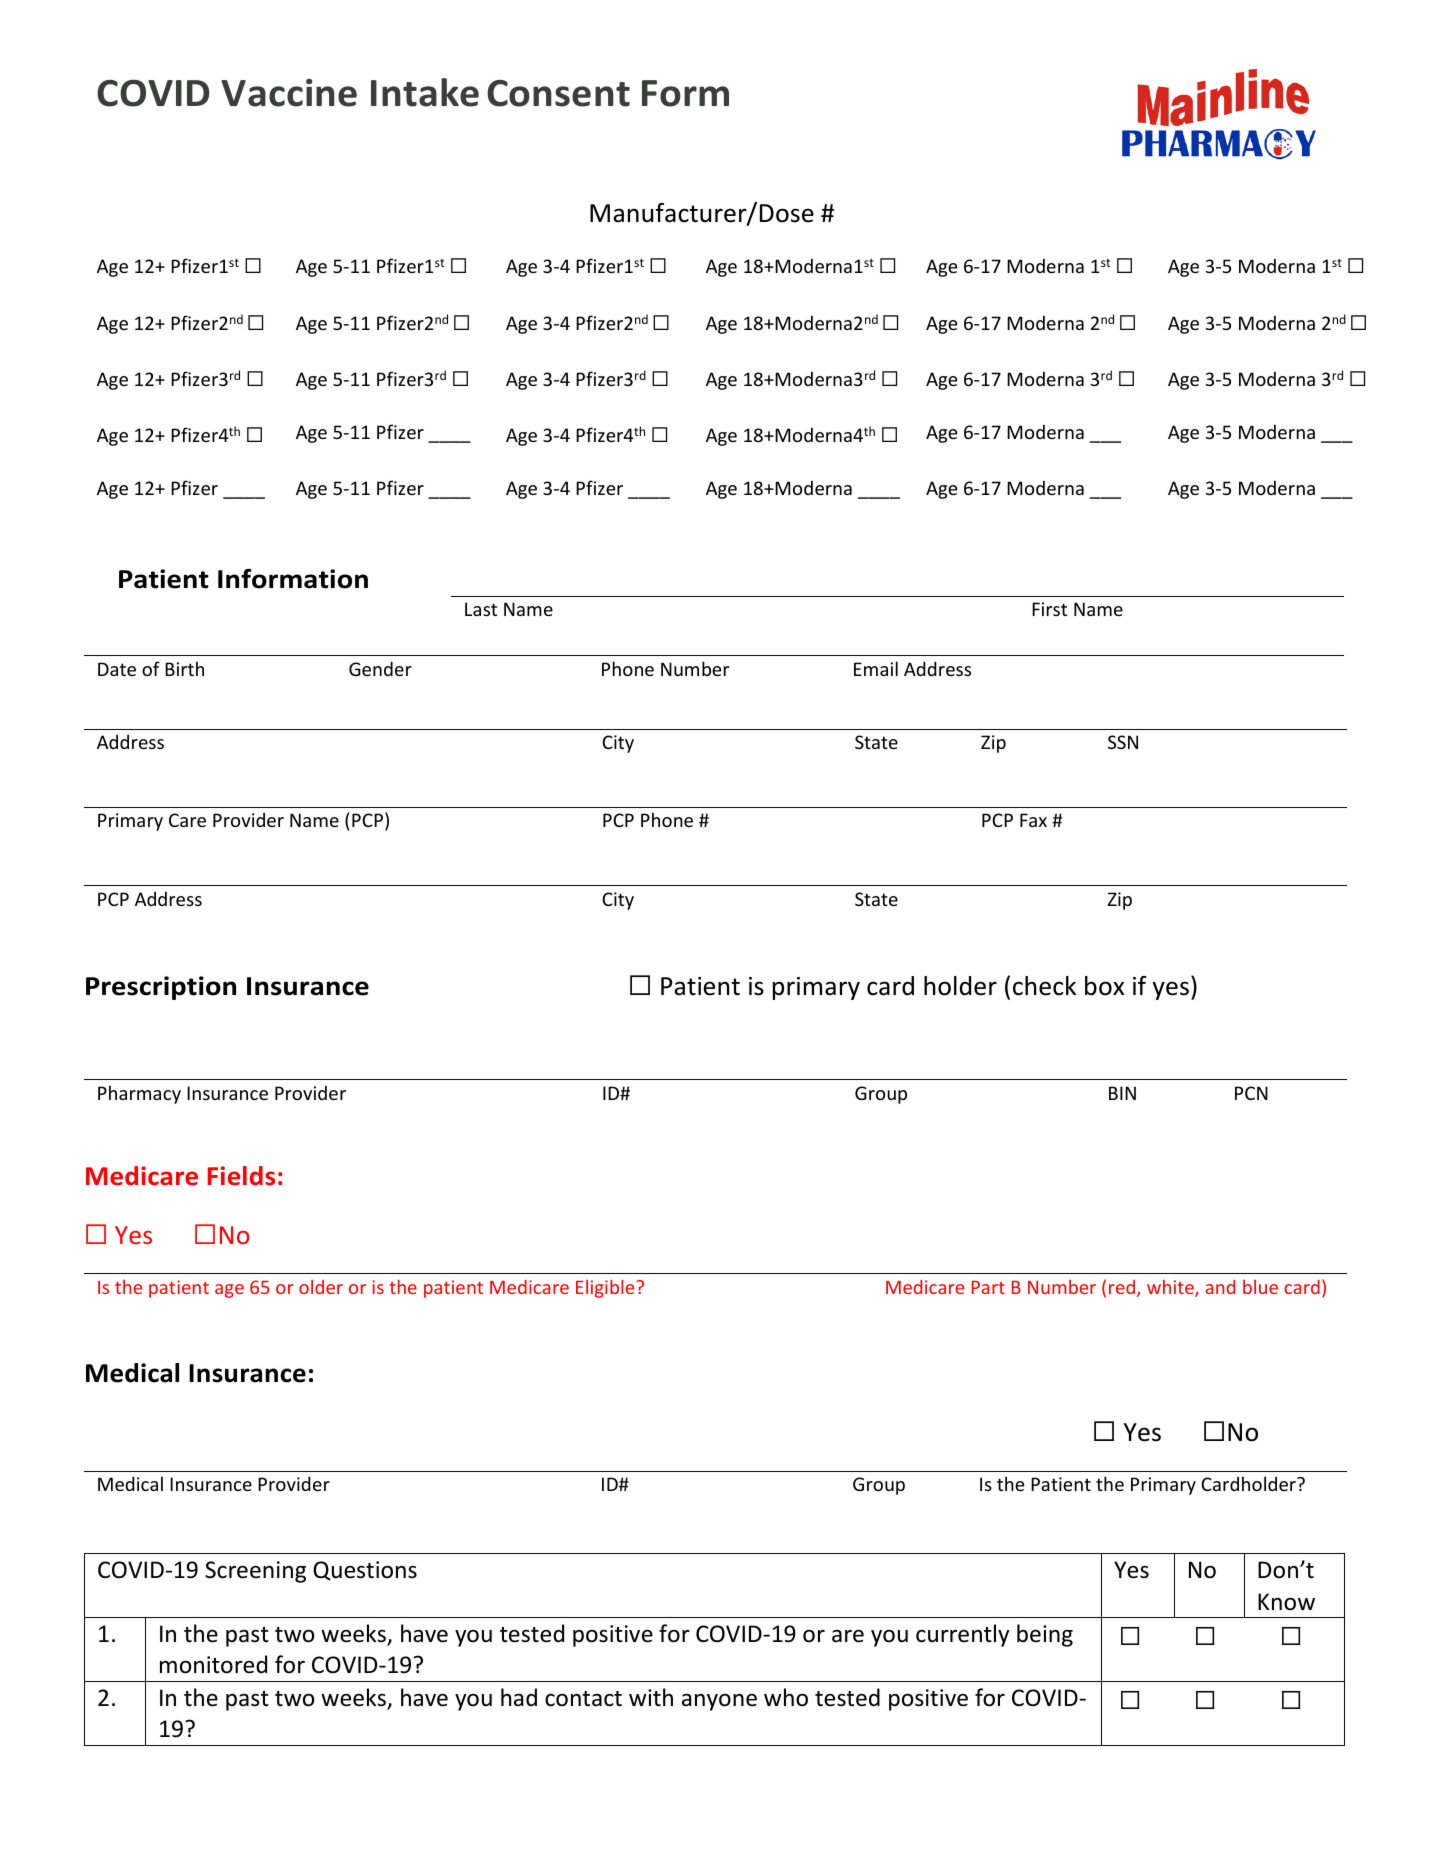  I want to click on Last, so click(481, 609).
